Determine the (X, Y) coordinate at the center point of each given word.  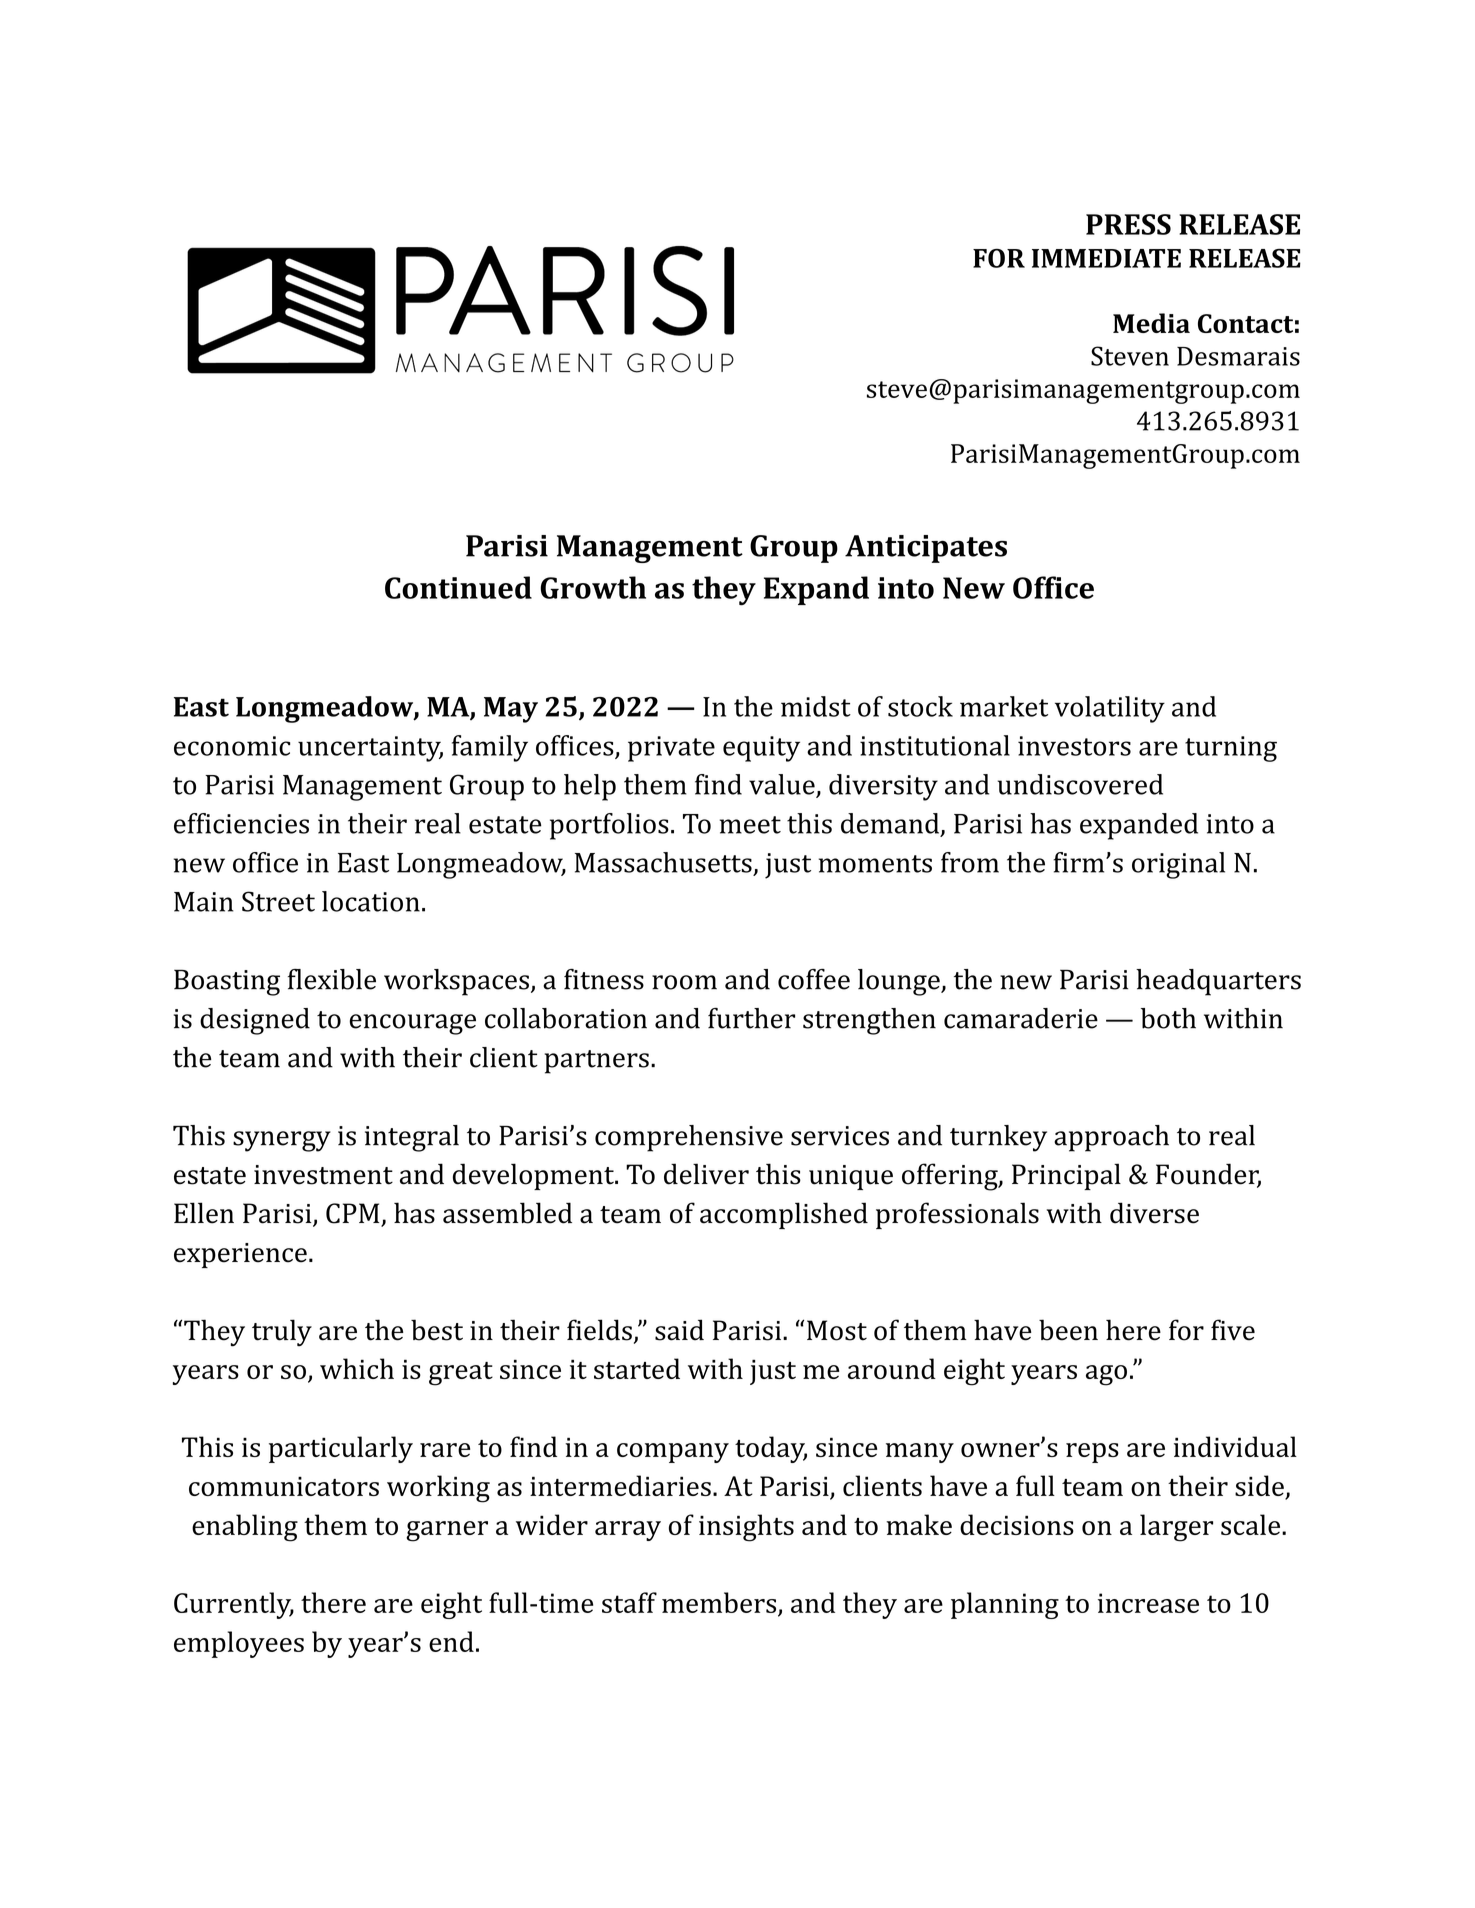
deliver (706, 1174)
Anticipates (926, 549)
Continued (458, 587)
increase (1148, 1603)
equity (761, 749)
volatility (1110, 709)
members (719, 1602)
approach (1111, 1138)
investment (323, 1175)
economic (232, 746)
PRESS (1128, 224)
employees (239, 1644)
